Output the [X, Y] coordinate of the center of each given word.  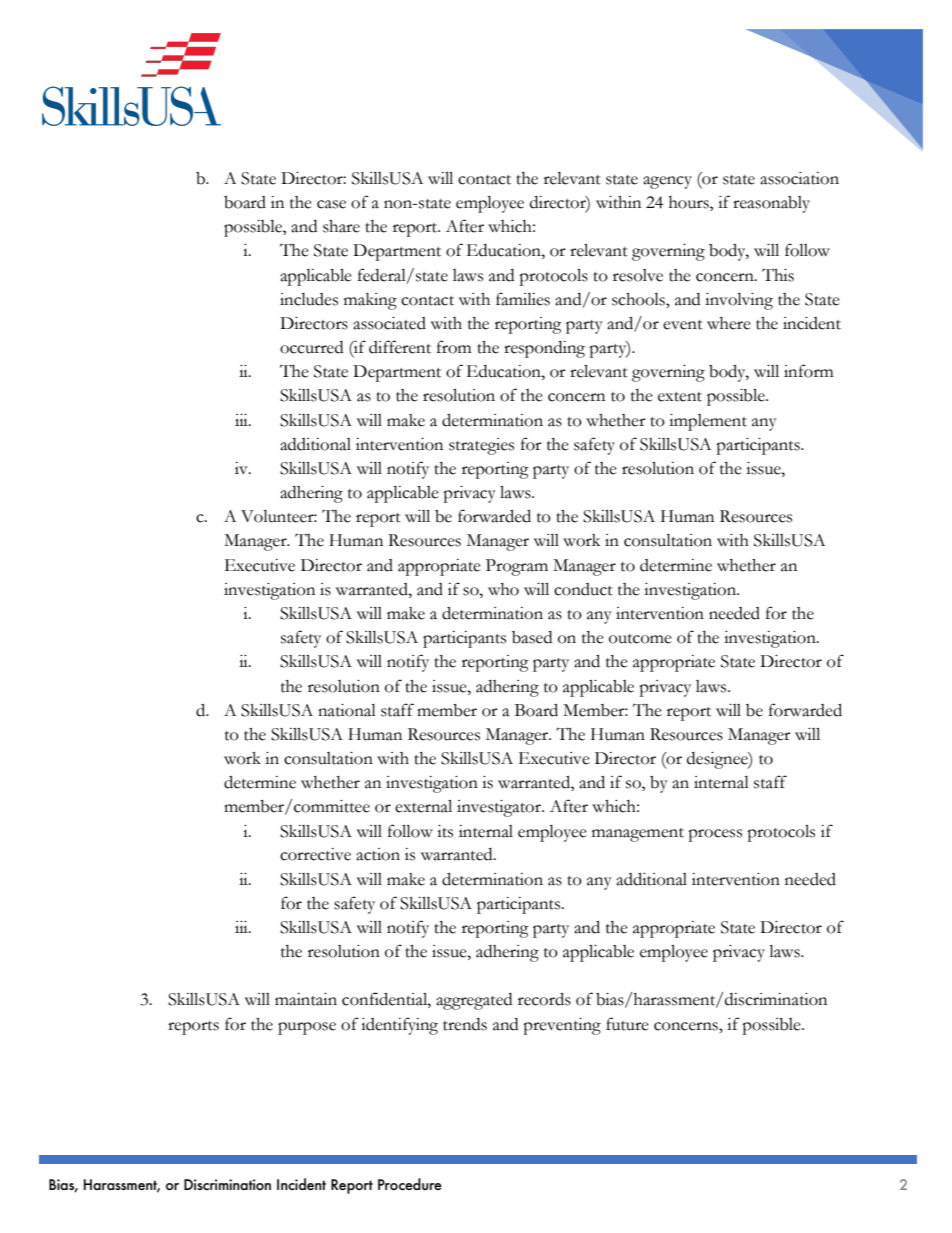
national [347, 710]
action [378, 854]
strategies [481, 446]
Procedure [410, 1184]
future [627, 1024]
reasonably [771, 204]
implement [708, 422]
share [341, 226]
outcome [640, 639]
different [400, 347]
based [532, 637]
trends [465, 1024]
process [715, 835]
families [523, 299]
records [544, 999]
